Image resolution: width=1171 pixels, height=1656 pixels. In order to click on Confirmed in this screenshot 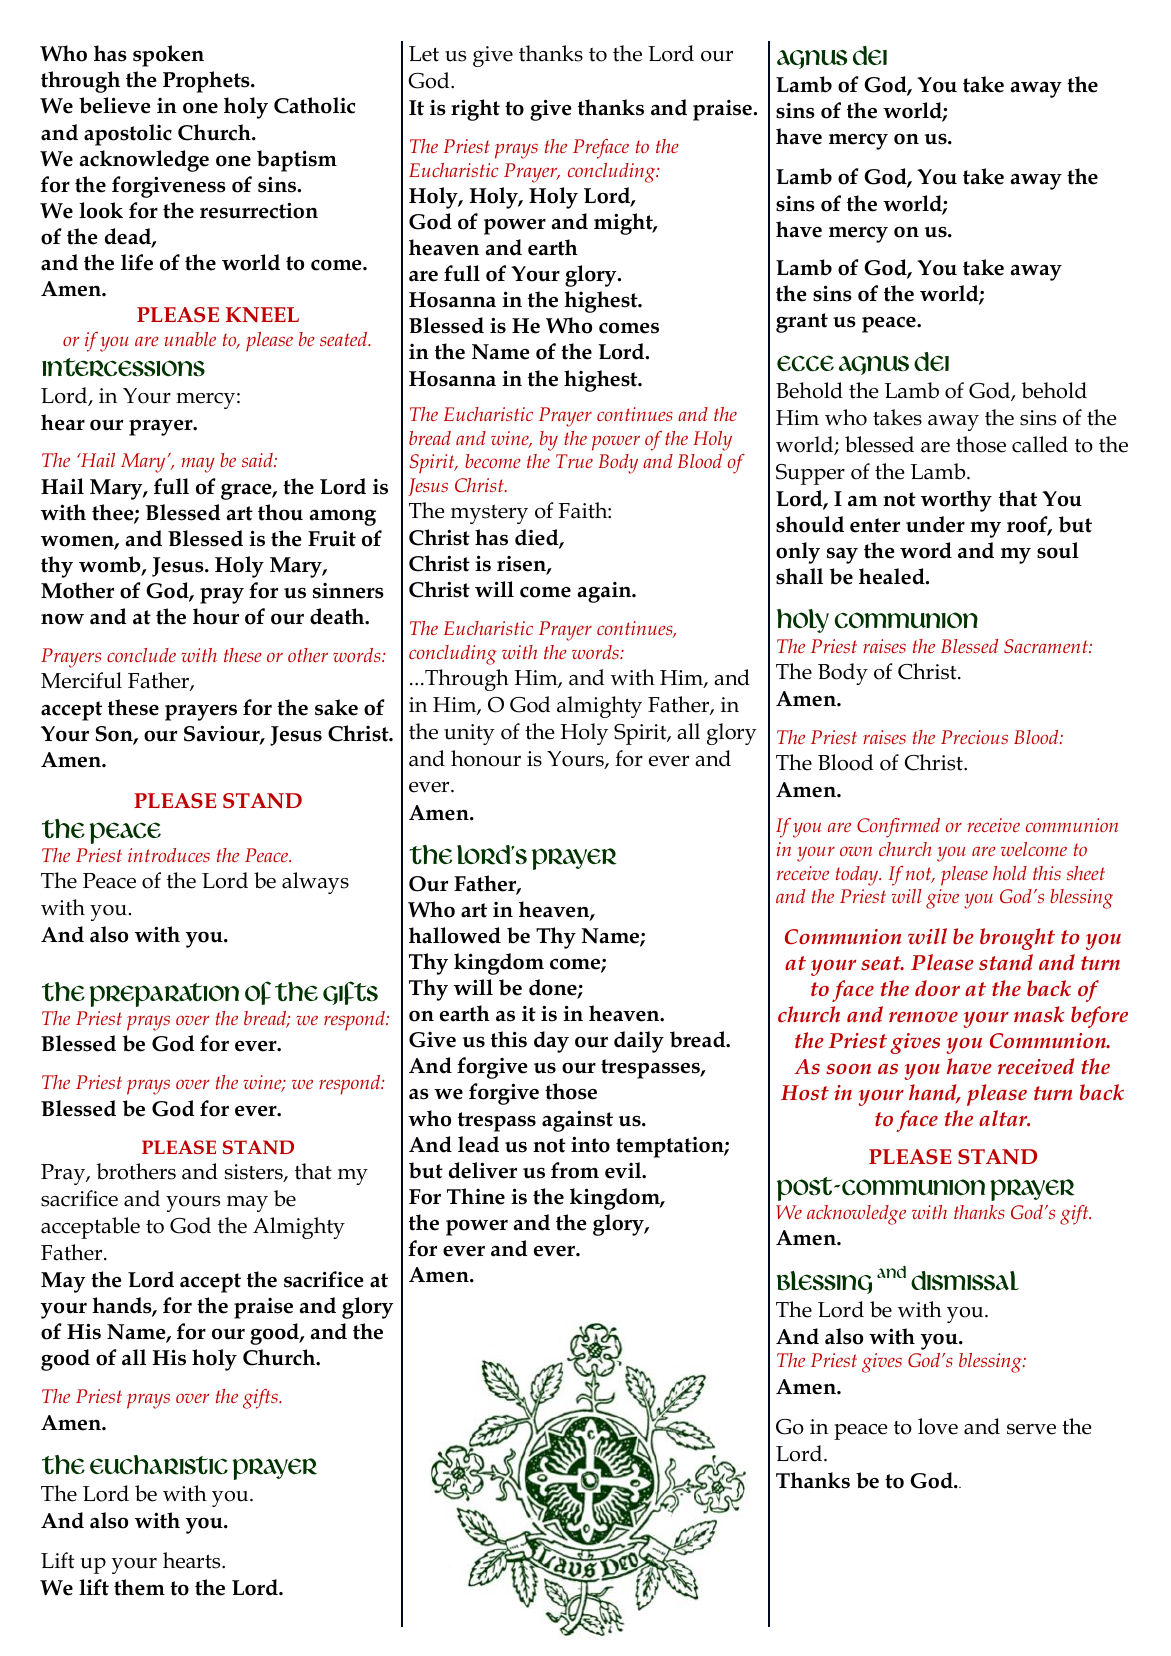, I will do `click(898, 828)`.
